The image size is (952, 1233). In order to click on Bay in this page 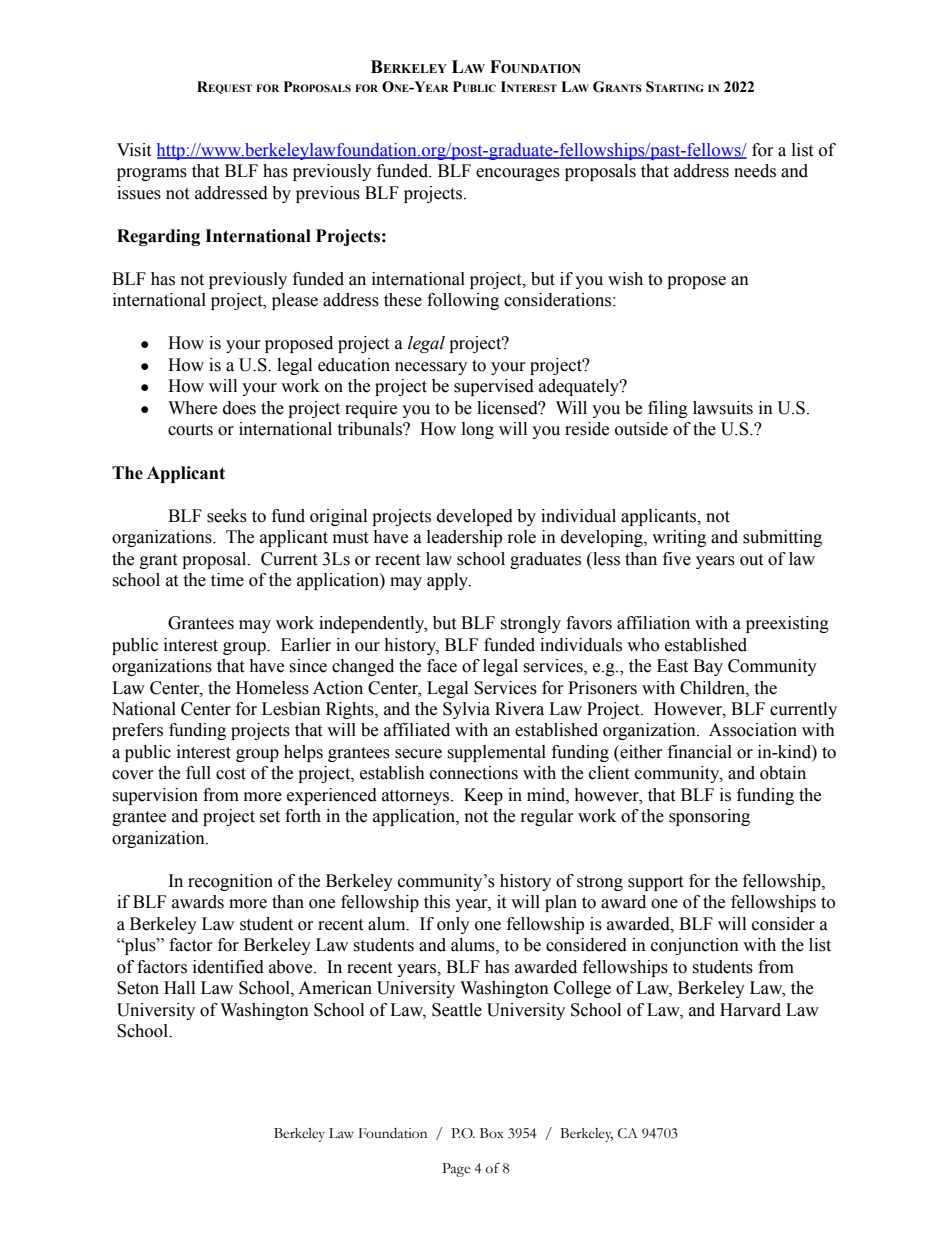, I will do `click(708, 667)`.
